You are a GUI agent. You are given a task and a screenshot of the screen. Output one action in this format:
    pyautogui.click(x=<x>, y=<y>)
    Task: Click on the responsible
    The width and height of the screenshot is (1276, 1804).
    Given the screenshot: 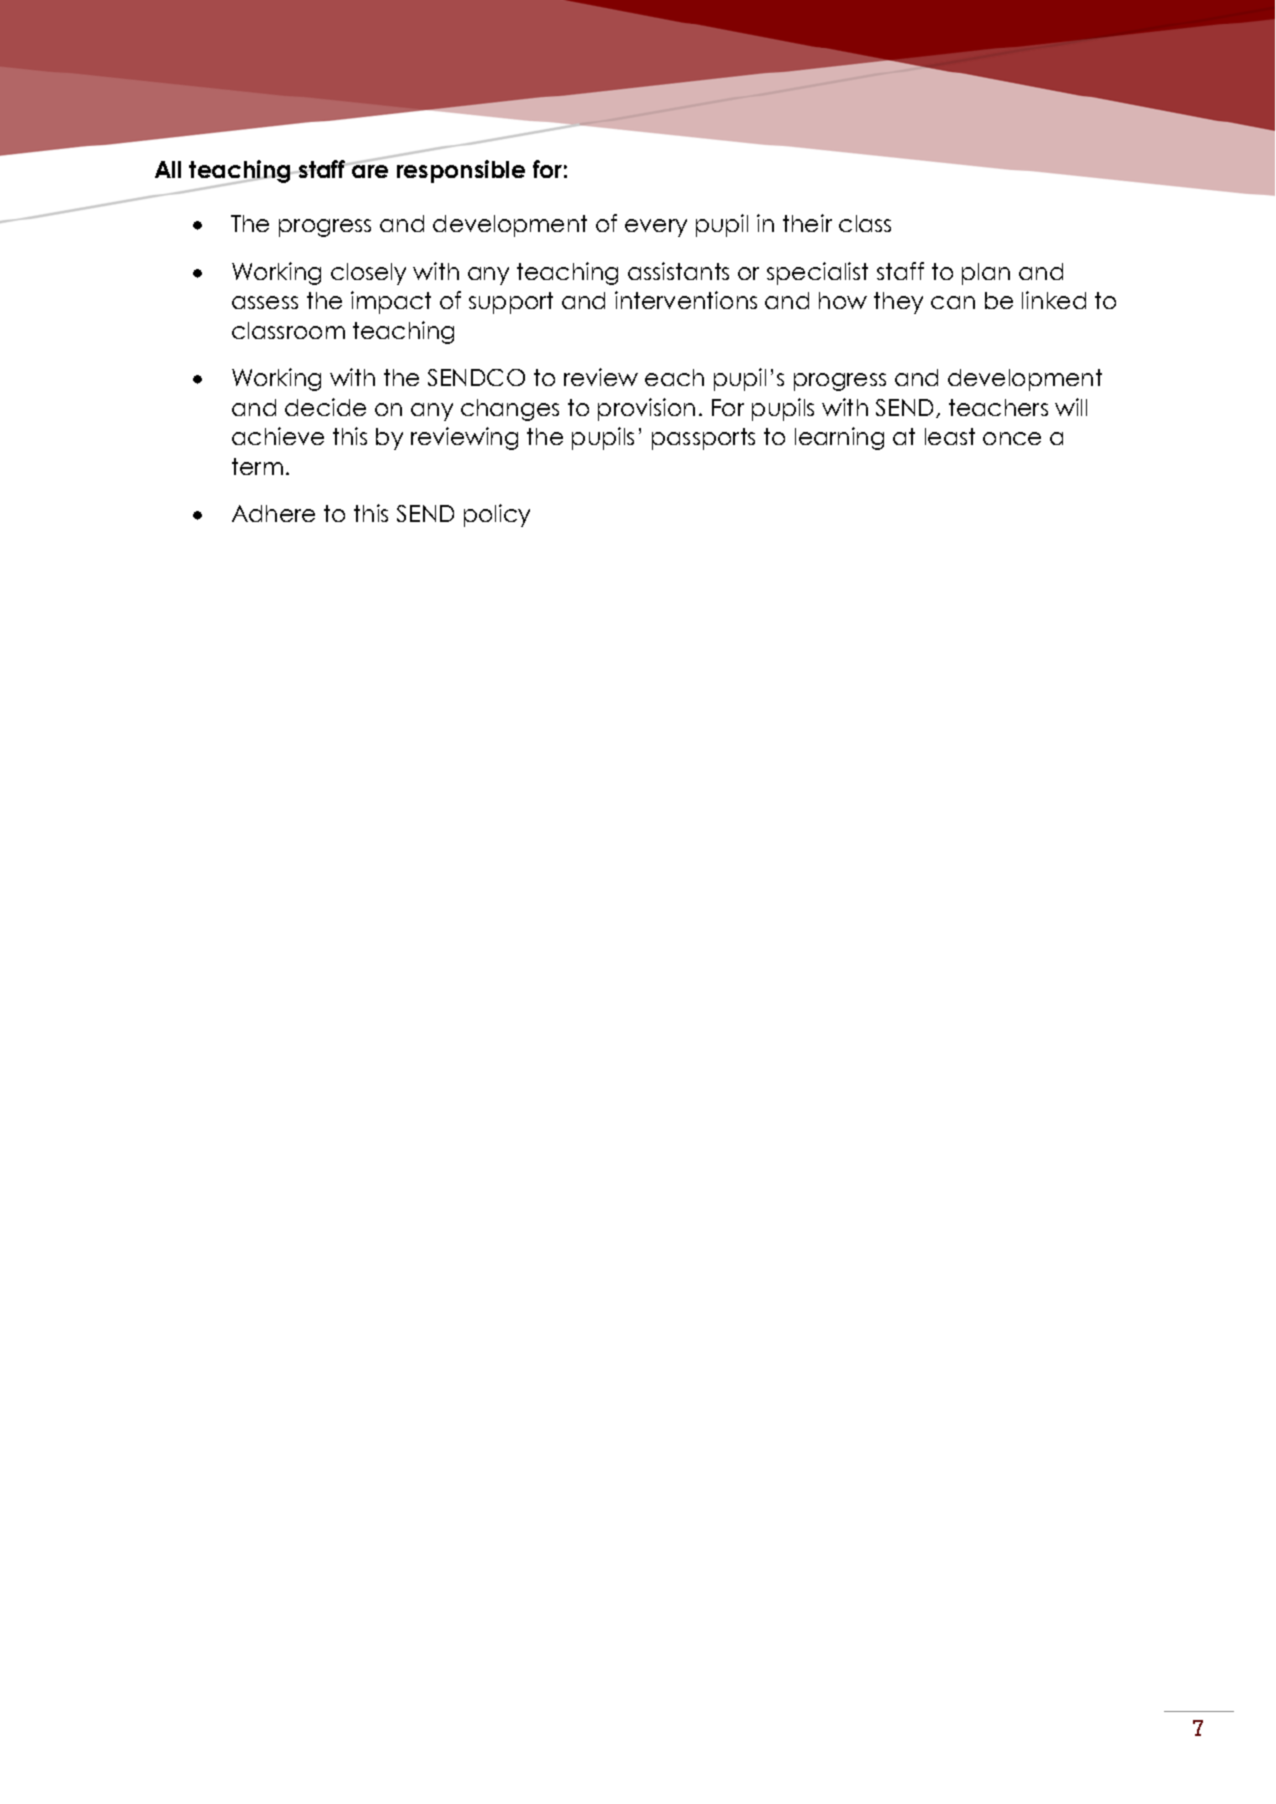 What is the action you would take?
    pyautogui.click(x=461, y=171)
